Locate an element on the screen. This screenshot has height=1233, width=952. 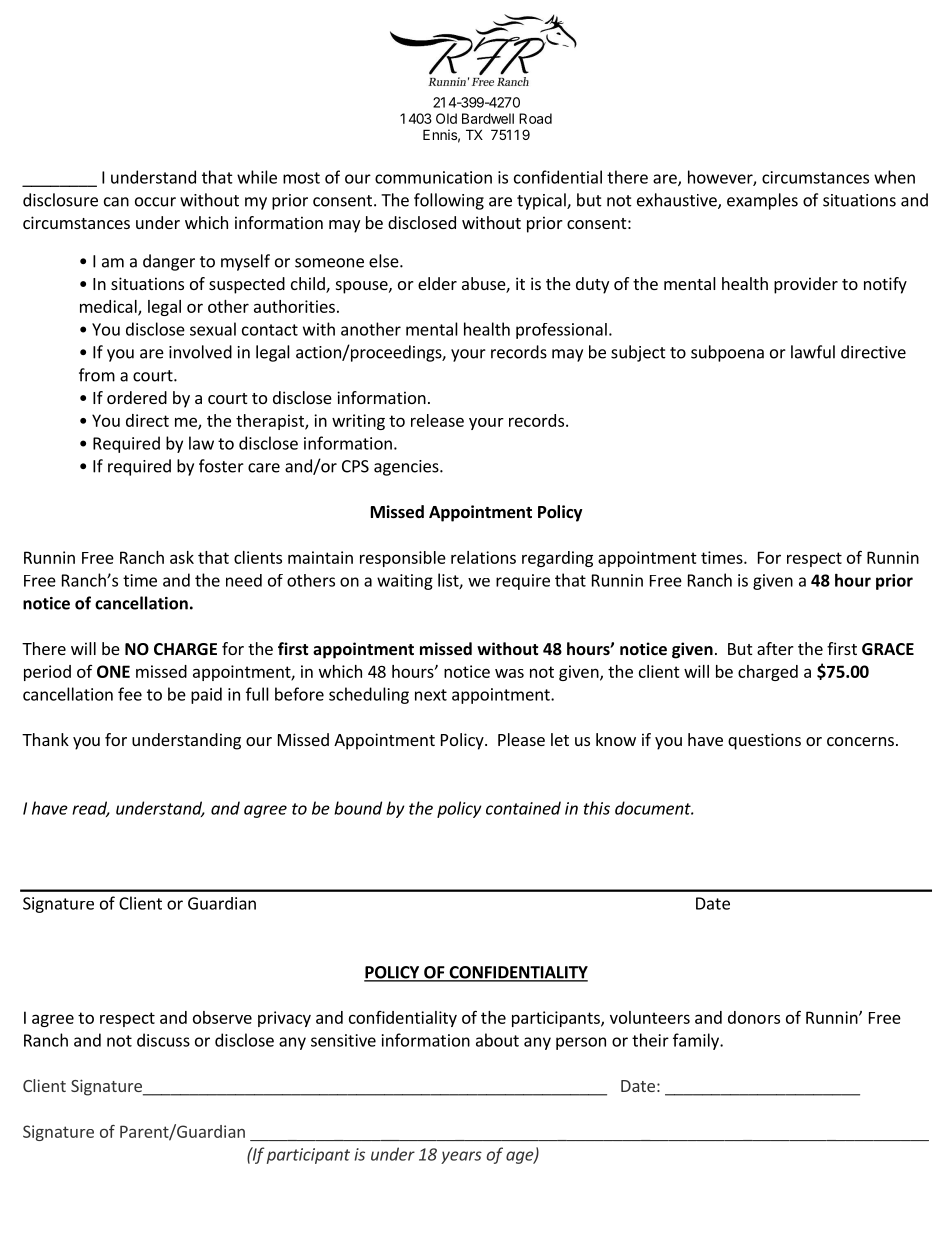
examples is located at coordinates (762, 201).
